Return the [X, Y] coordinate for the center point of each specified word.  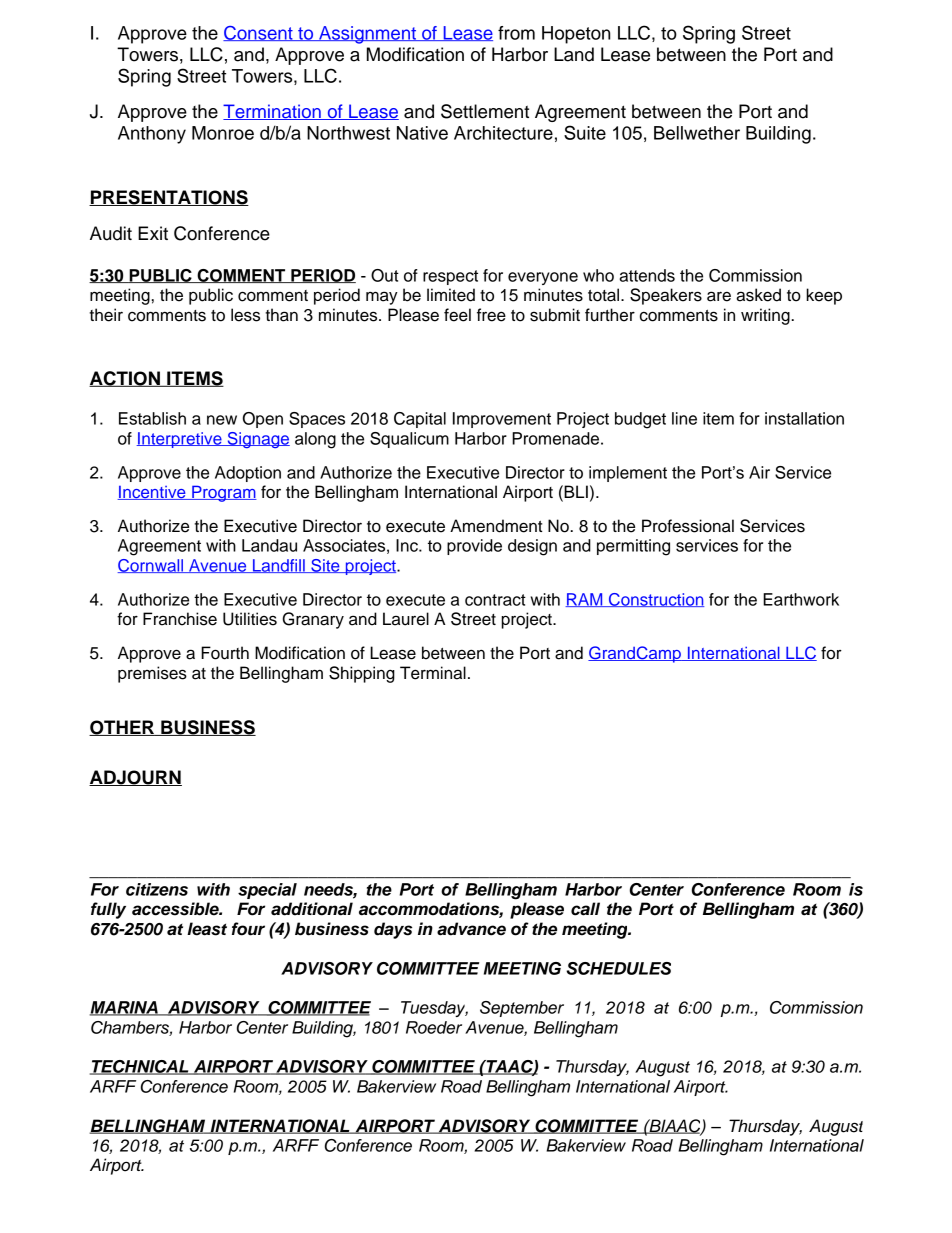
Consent [259, 33]
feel [457, 315]
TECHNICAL [140, 1067]
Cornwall [151, 566]
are [719, 296]
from [516, 33]
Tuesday [434, 1009]
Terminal [433, 673]
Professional [688, 526]
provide [474, 547]
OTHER [123, 728]
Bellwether [697, 133]
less [245, 315]
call [585, 909]
